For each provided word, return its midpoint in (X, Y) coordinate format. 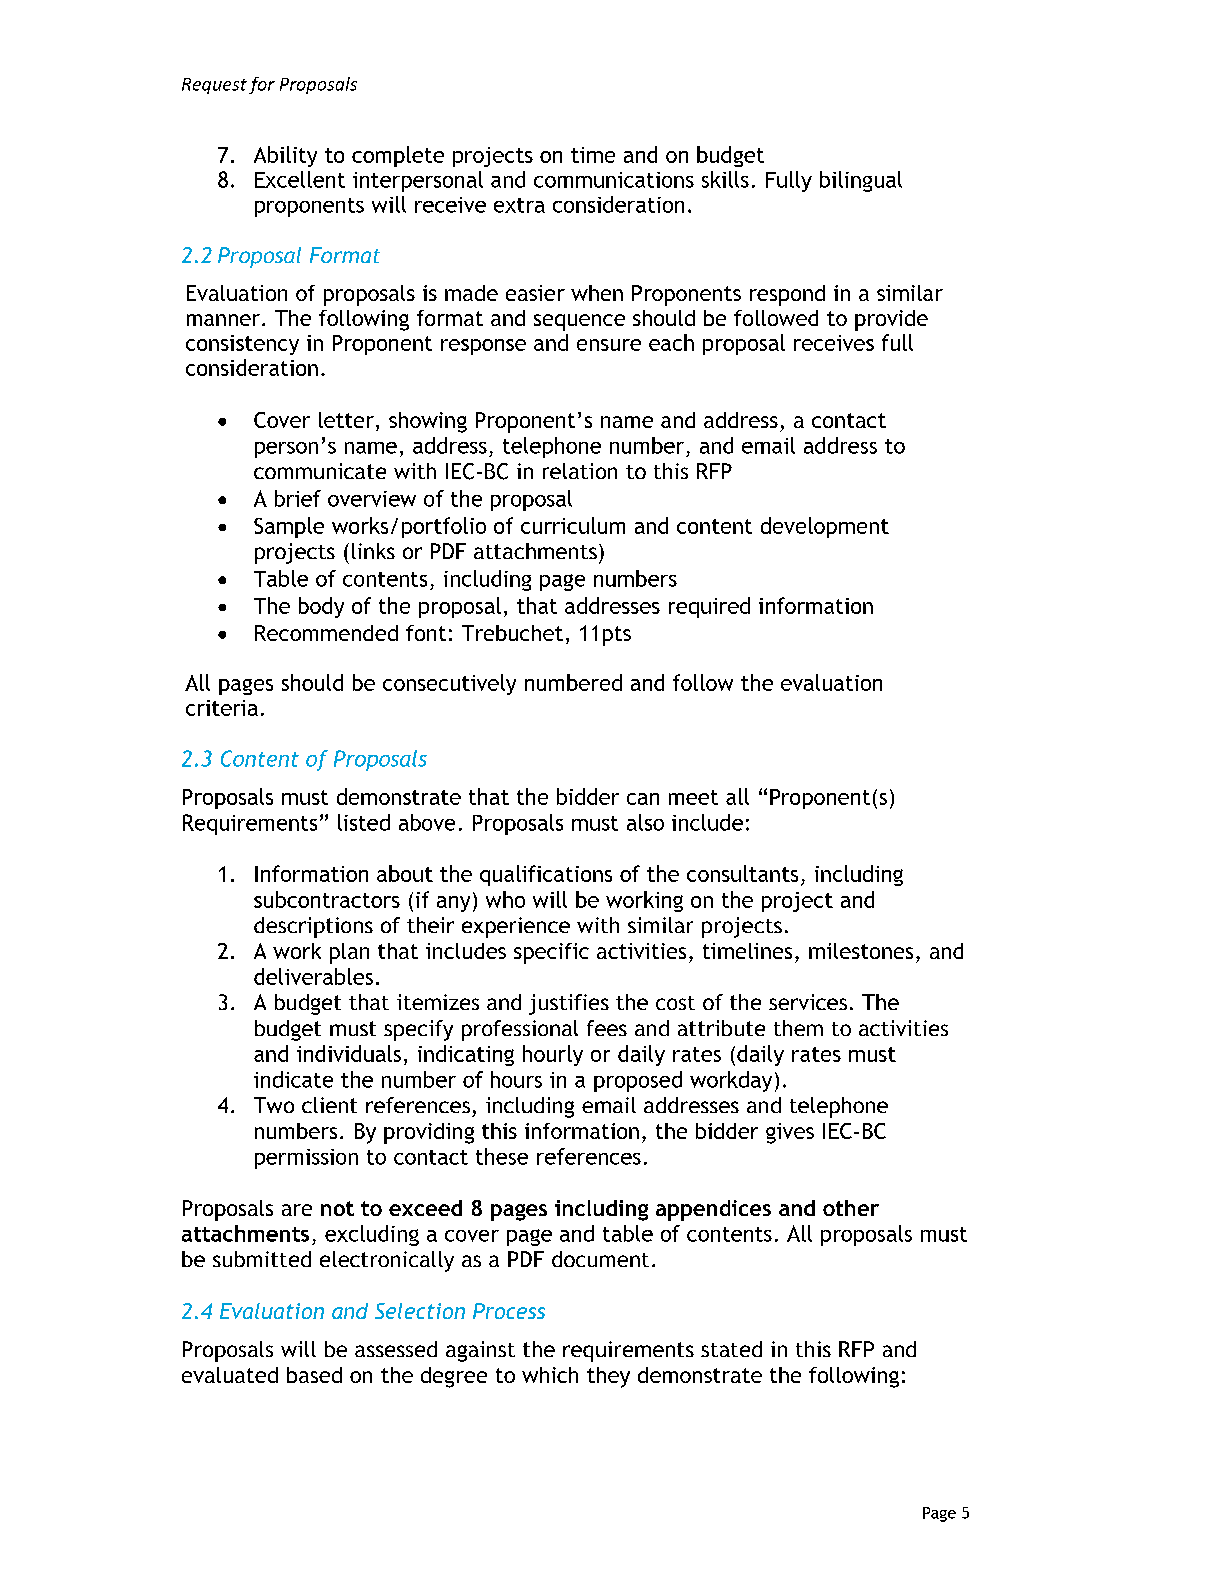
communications (614, 180)
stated (731, 1349)
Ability (285, 156)
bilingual (861, 181)
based (314, 1375)
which (550, 1375)
